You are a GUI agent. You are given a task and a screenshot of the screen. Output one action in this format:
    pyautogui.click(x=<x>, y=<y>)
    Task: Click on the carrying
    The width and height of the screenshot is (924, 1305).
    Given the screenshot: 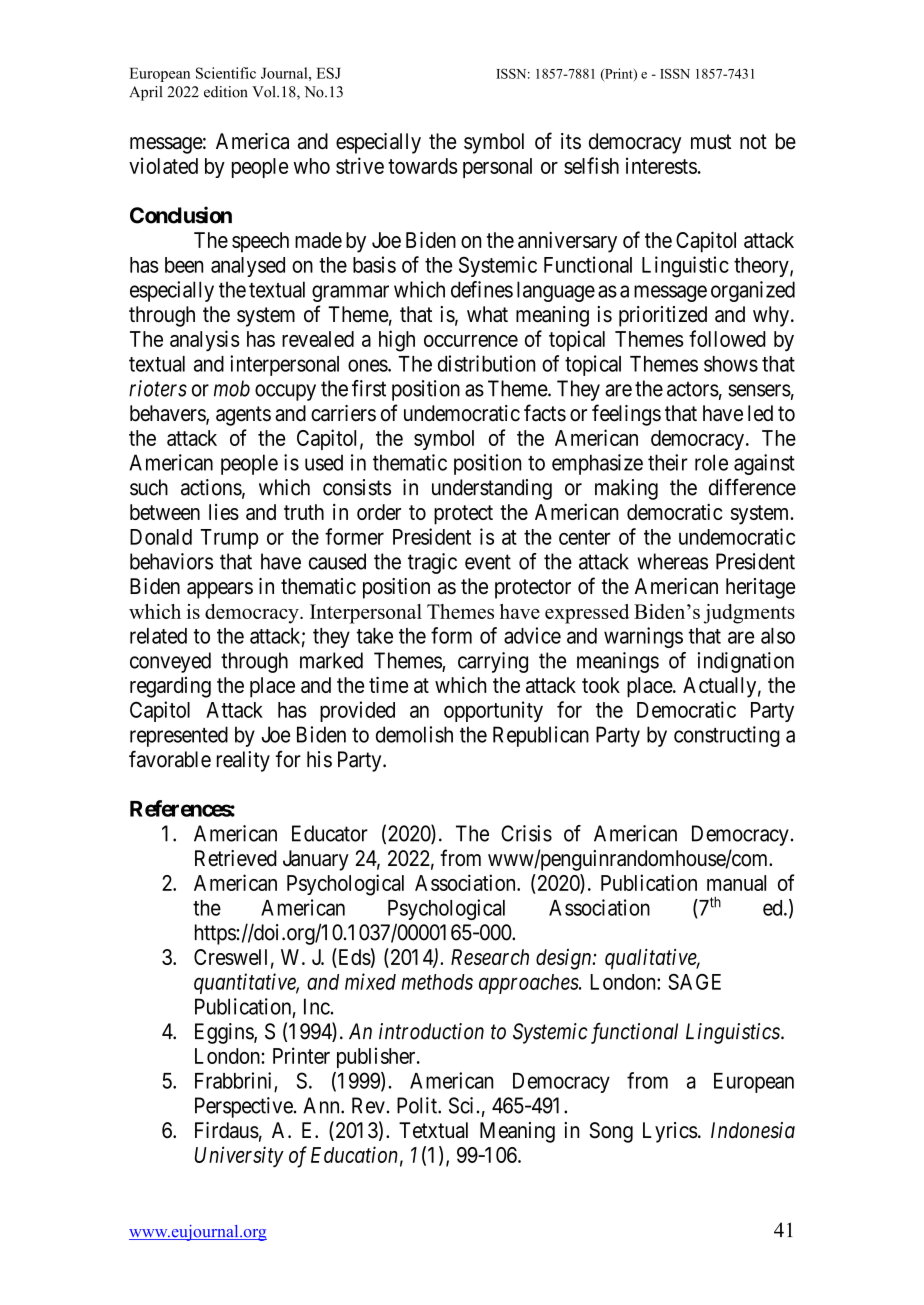 What is the action you would take?
    pyautogui.click(x=493, y=662)
